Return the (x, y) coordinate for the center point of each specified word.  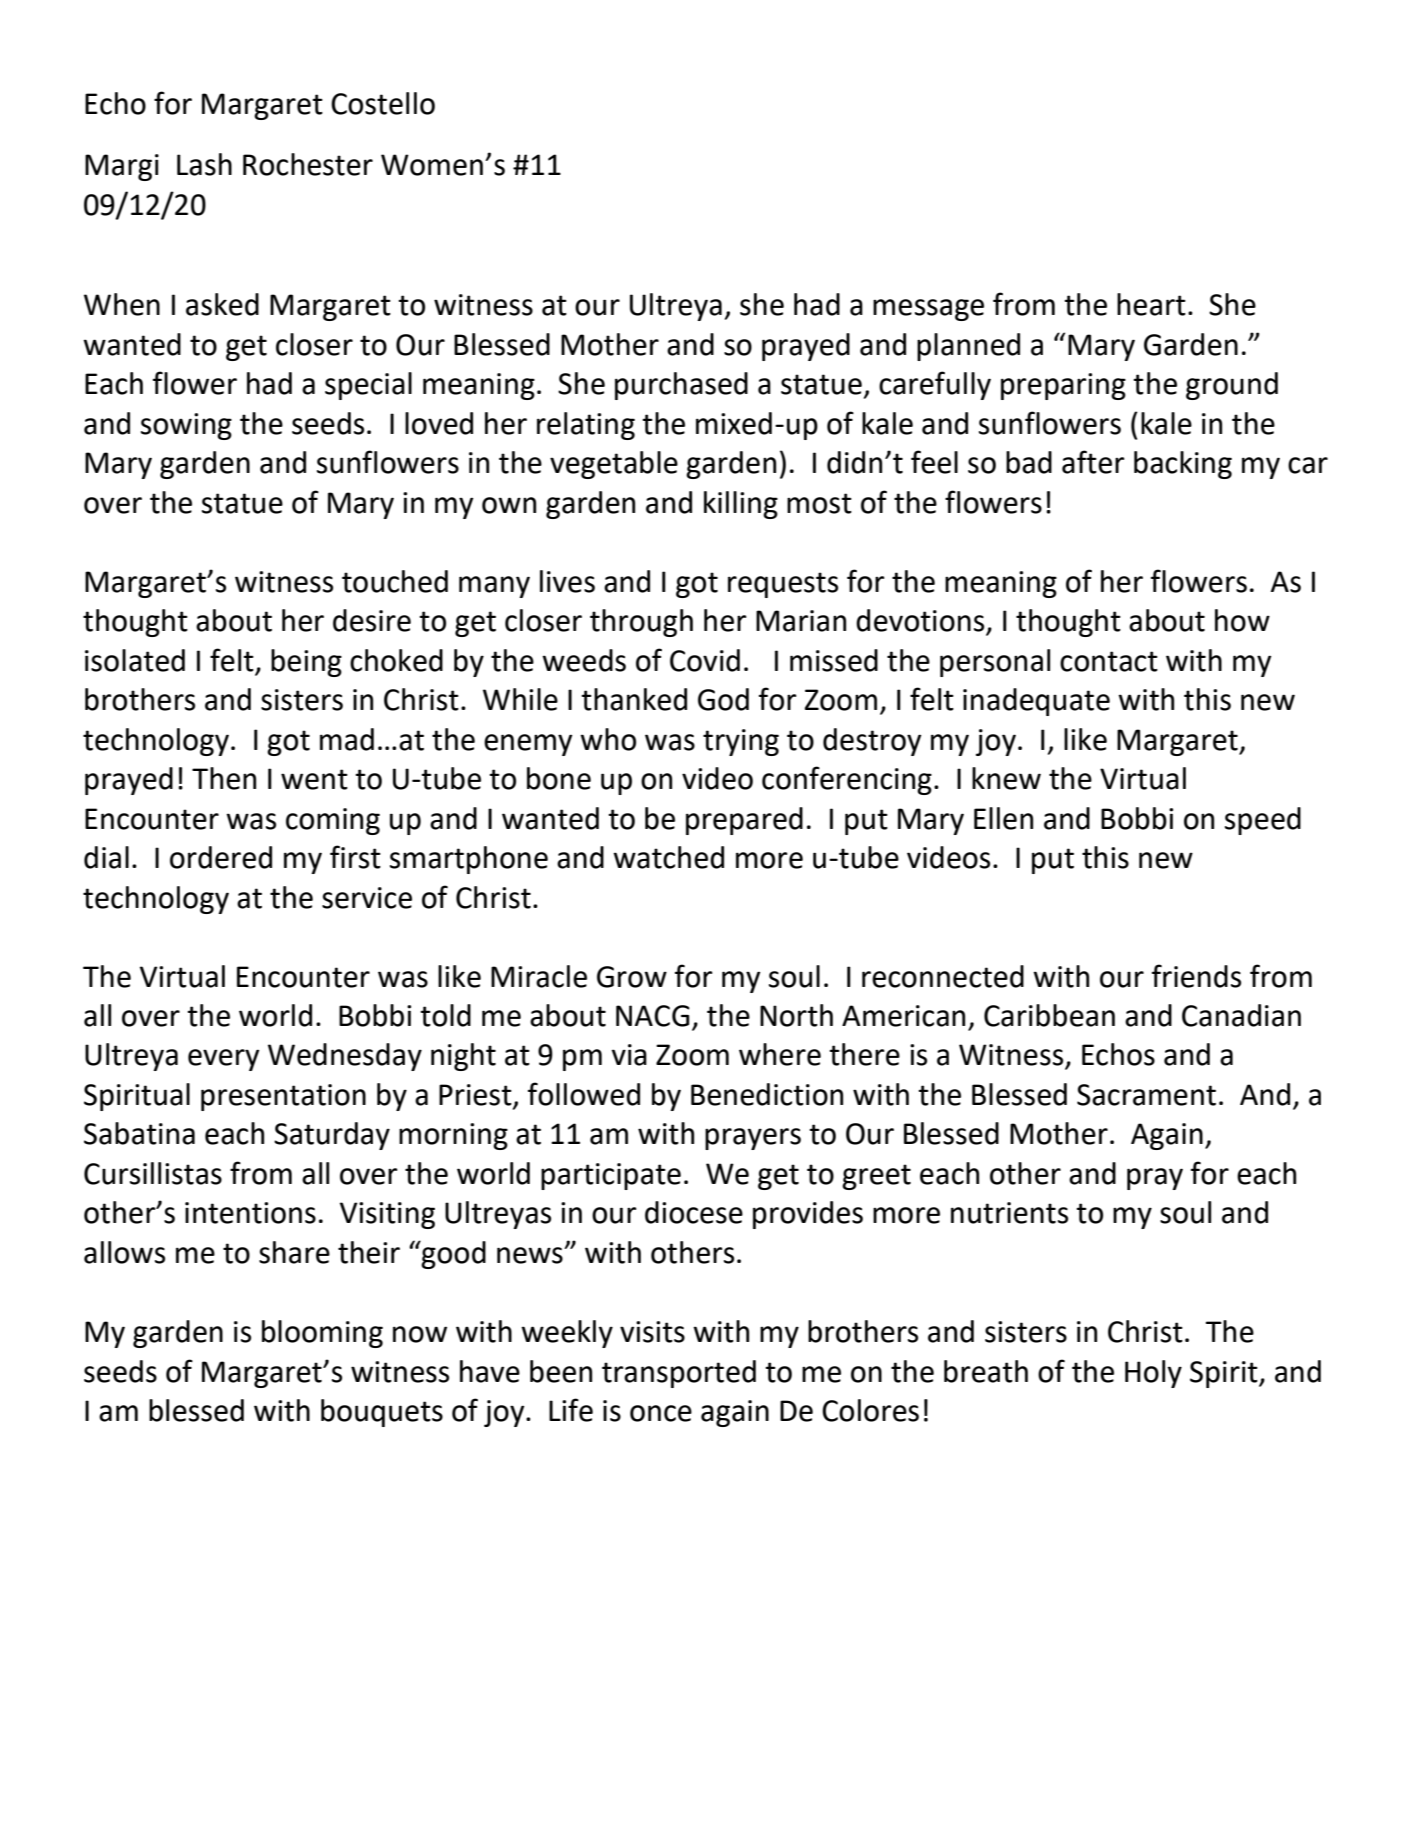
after (1093, 462)
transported (679, 1374)
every (223, 1060)
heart (1151, 304)
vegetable (614, 465)
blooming (322, 1334)
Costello (383, 103)
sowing (186, 426)
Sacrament (1146, 1095)
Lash (204, 164)
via (629, 1055)
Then (224, 778)
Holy (1153, 1374)
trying (741, 742)
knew (1006, 778)
